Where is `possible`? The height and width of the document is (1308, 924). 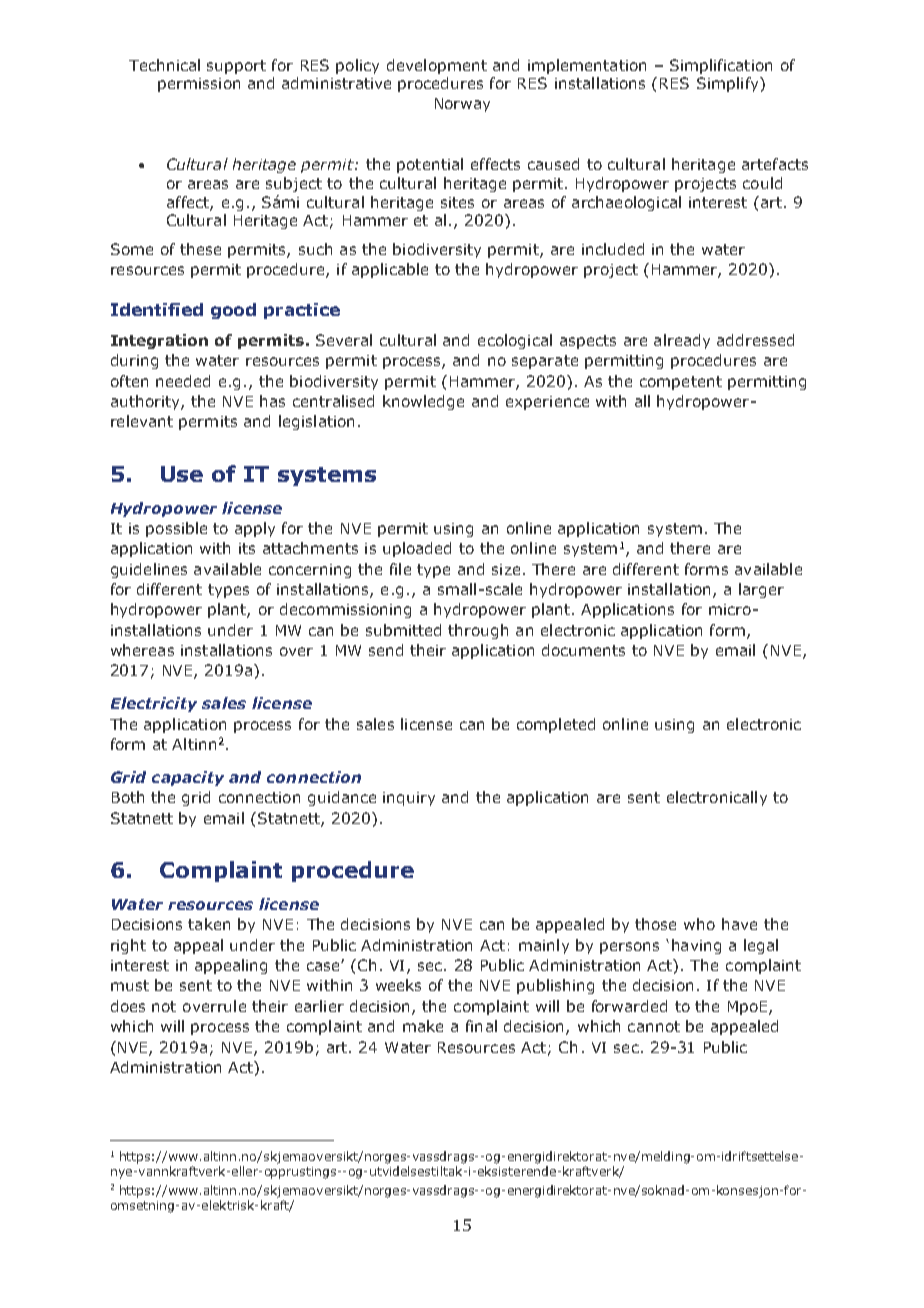 possible is located at coordinates (176, 529).
